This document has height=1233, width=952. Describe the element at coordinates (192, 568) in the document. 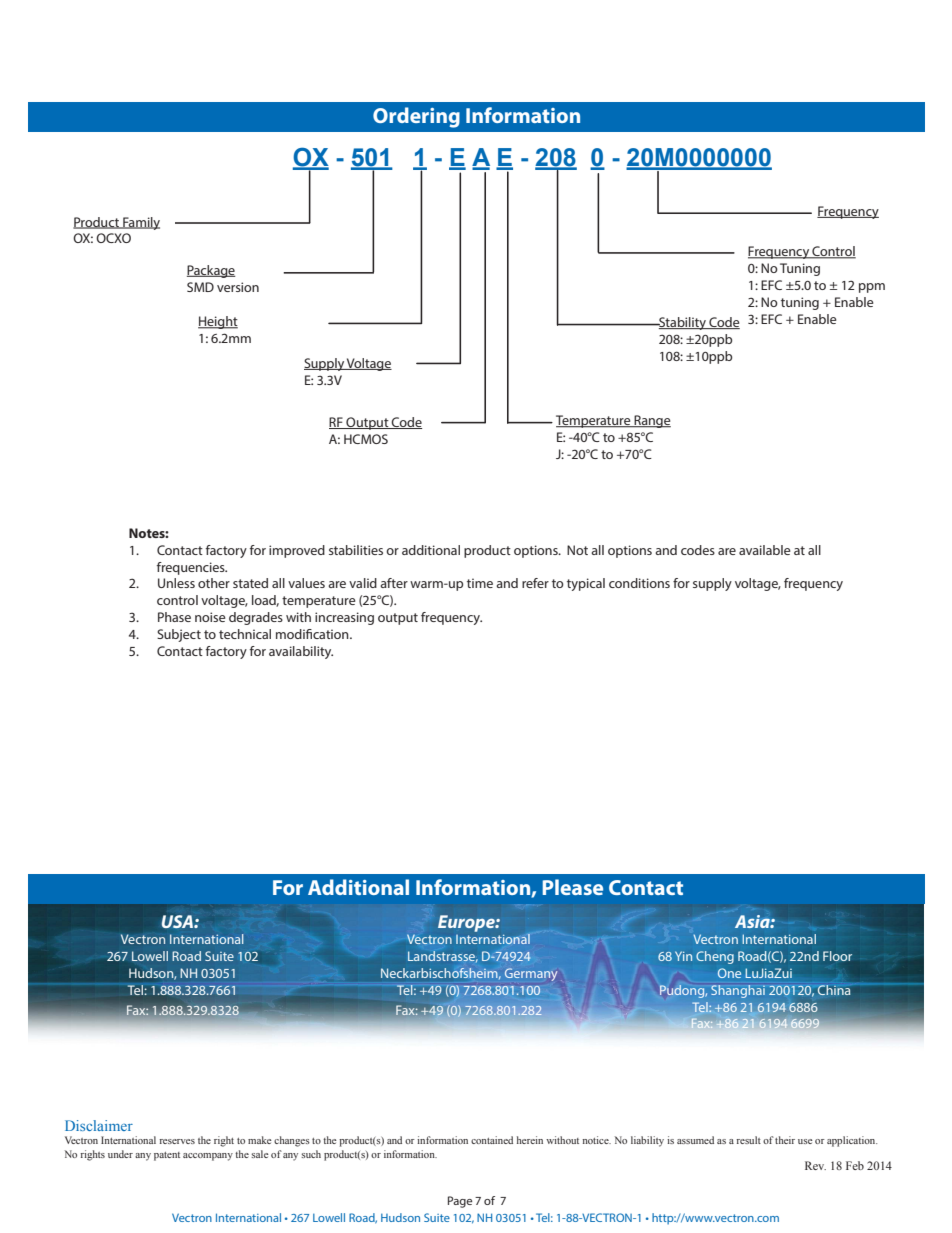

I see `frequencies` at that location.
